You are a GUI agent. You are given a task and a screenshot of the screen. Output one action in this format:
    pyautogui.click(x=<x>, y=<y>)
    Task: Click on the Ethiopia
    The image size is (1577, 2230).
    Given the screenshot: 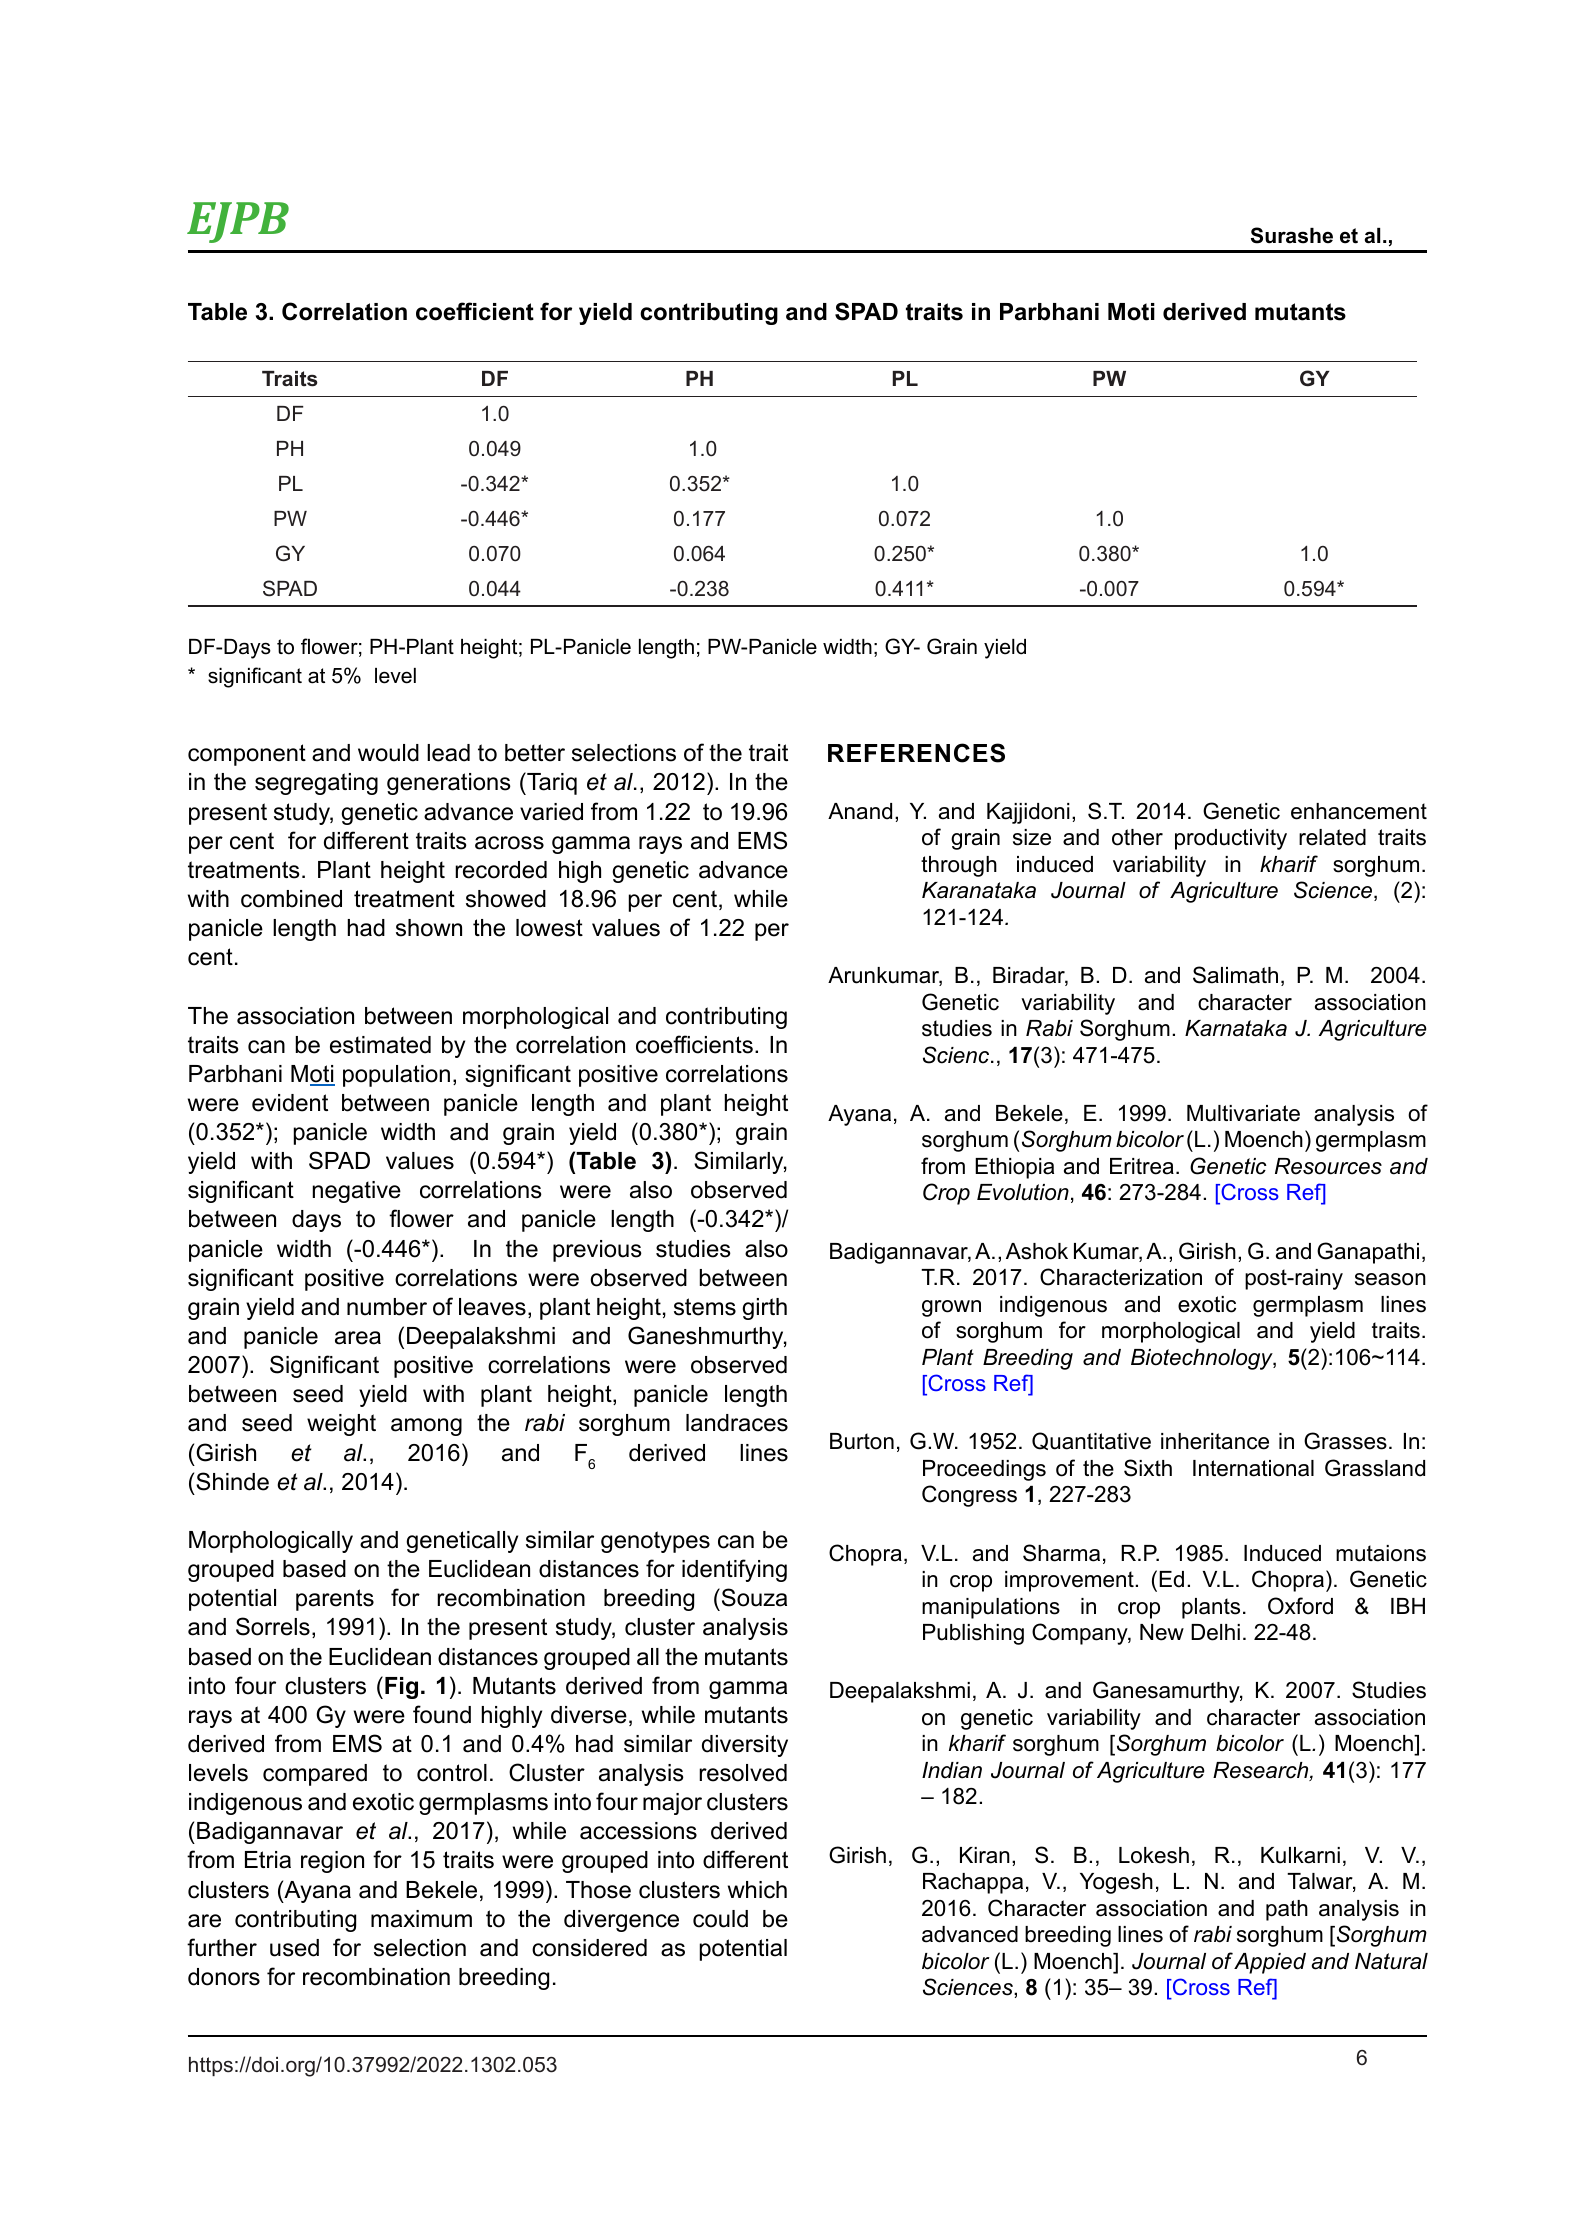 What is the action you would take?
    pyautogui.click(x=1014, y=1168)
